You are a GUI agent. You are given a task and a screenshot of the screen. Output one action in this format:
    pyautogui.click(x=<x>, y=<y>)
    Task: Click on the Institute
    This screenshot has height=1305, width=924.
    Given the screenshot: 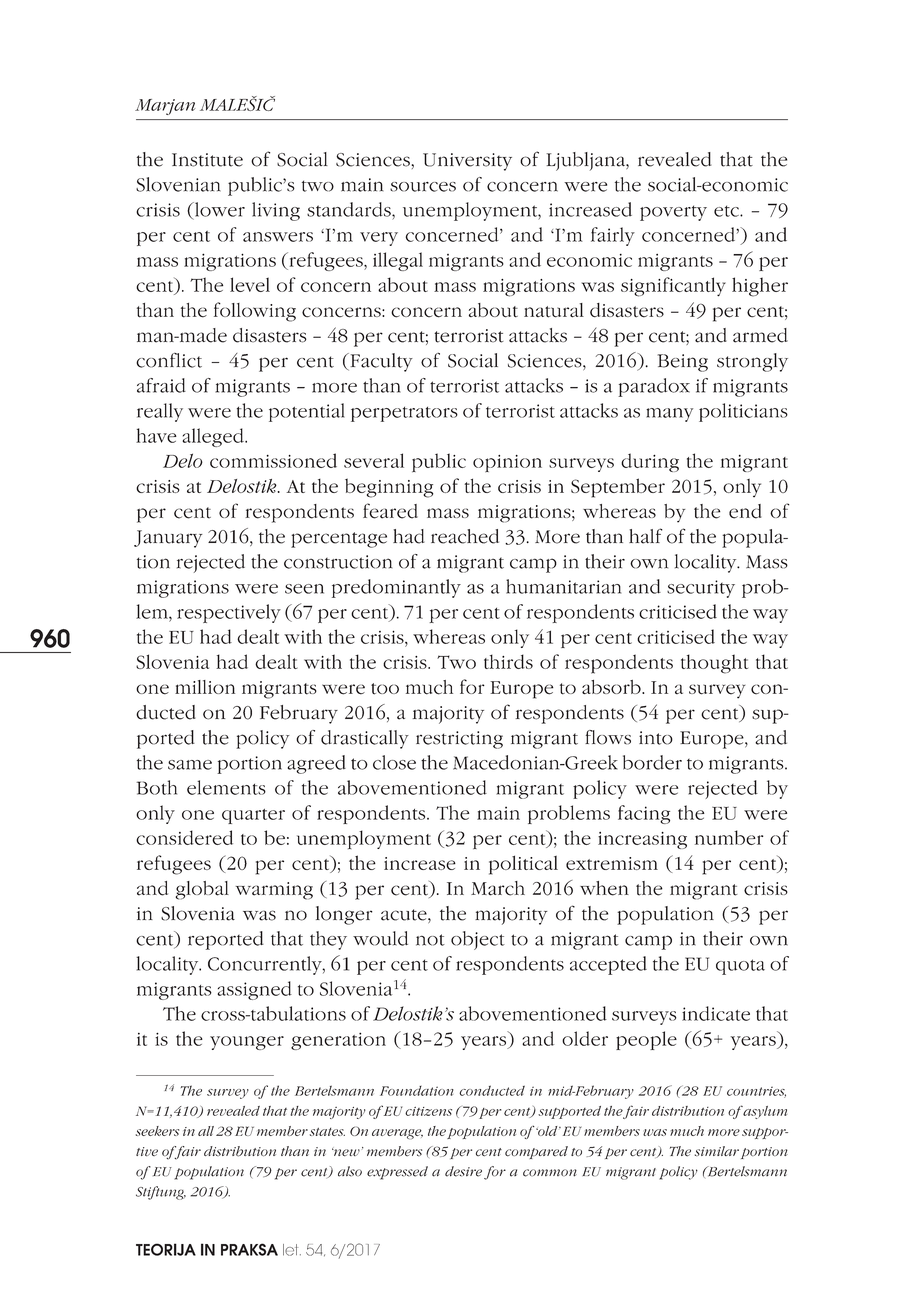 What is the action you would take?
    pyautogui.click(x=207, y=160)
